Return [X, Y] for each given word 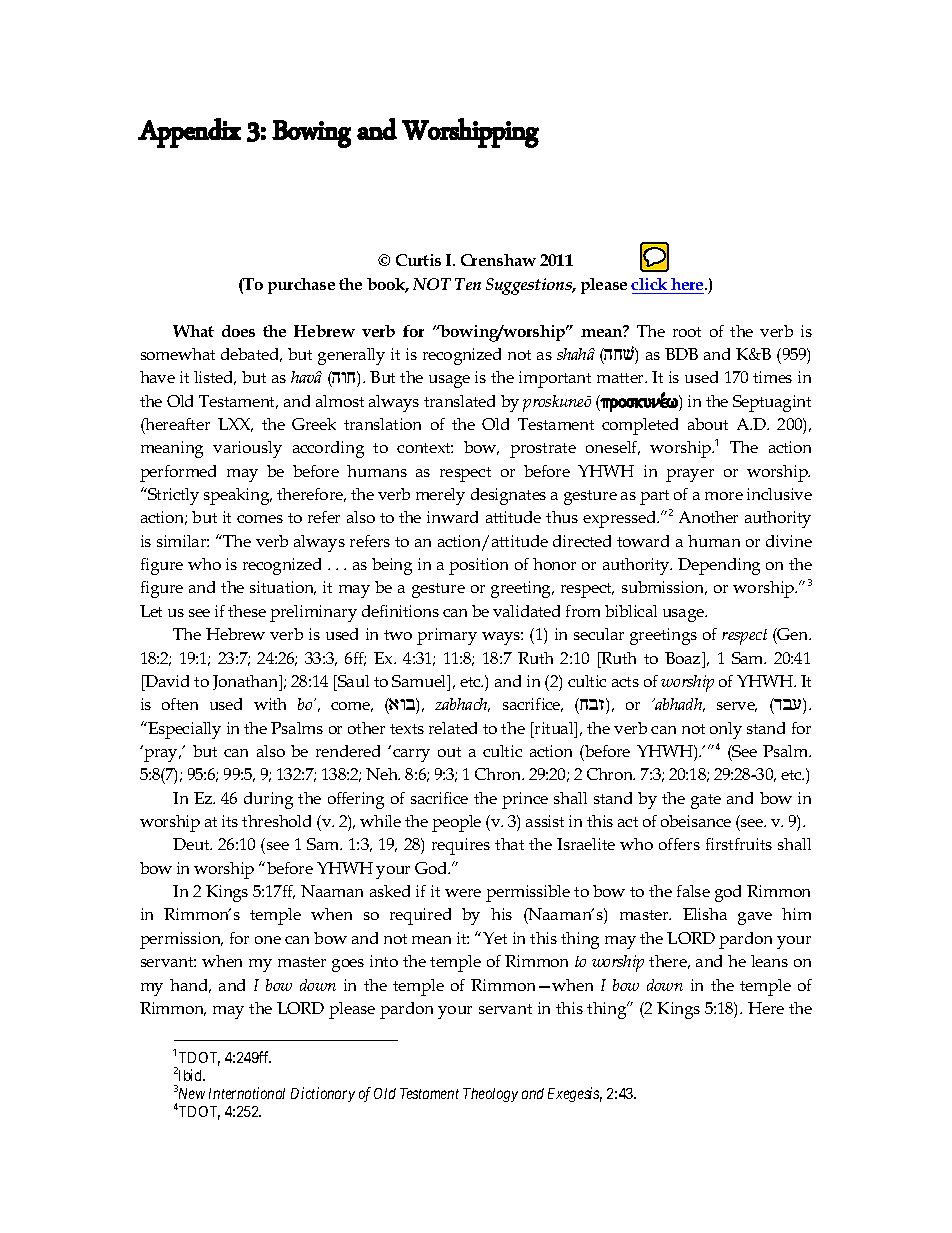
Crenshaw [498, 260]
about [708, 424]
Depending [719, 566]
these [247, 611]
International [247, 1093]
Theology [490, 1095]
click [649, 284]
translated [459, 401]
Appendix [189, 133]
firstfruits [739, 844]
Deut [192, 844]
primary [447, 636]
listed [215, 378]
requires [461, 846]
